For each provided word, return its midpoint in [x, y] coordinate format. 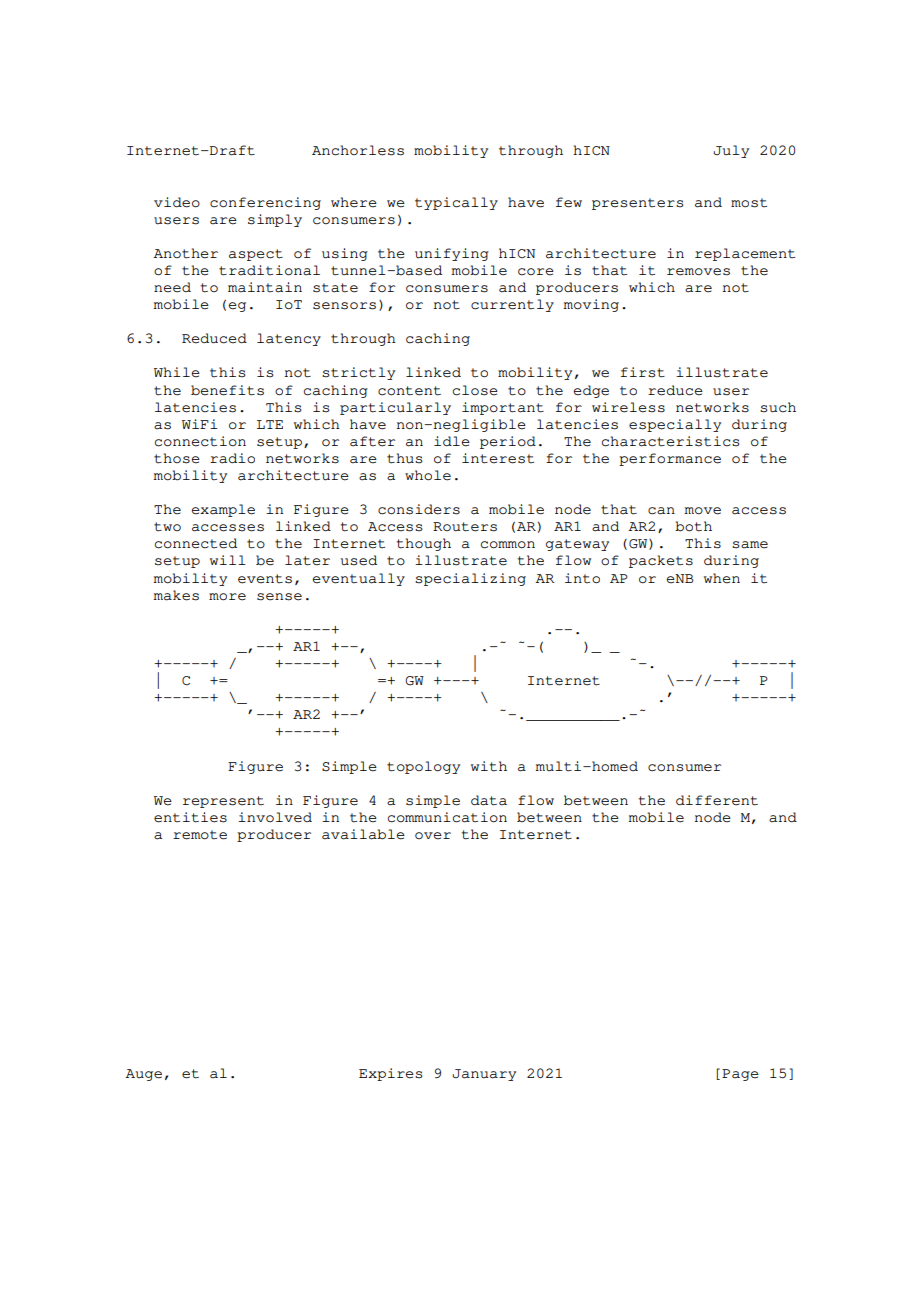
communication [447, 817]
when [722, 578]
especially [675, 425]
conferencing [265, 203]
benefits [227, 390]
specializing [470, 579]
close [475, 390]
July [731, 151]
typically [456, 203]
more [227, 597]
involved [275, 817]
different [717, 800]
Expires [391, 1074]
